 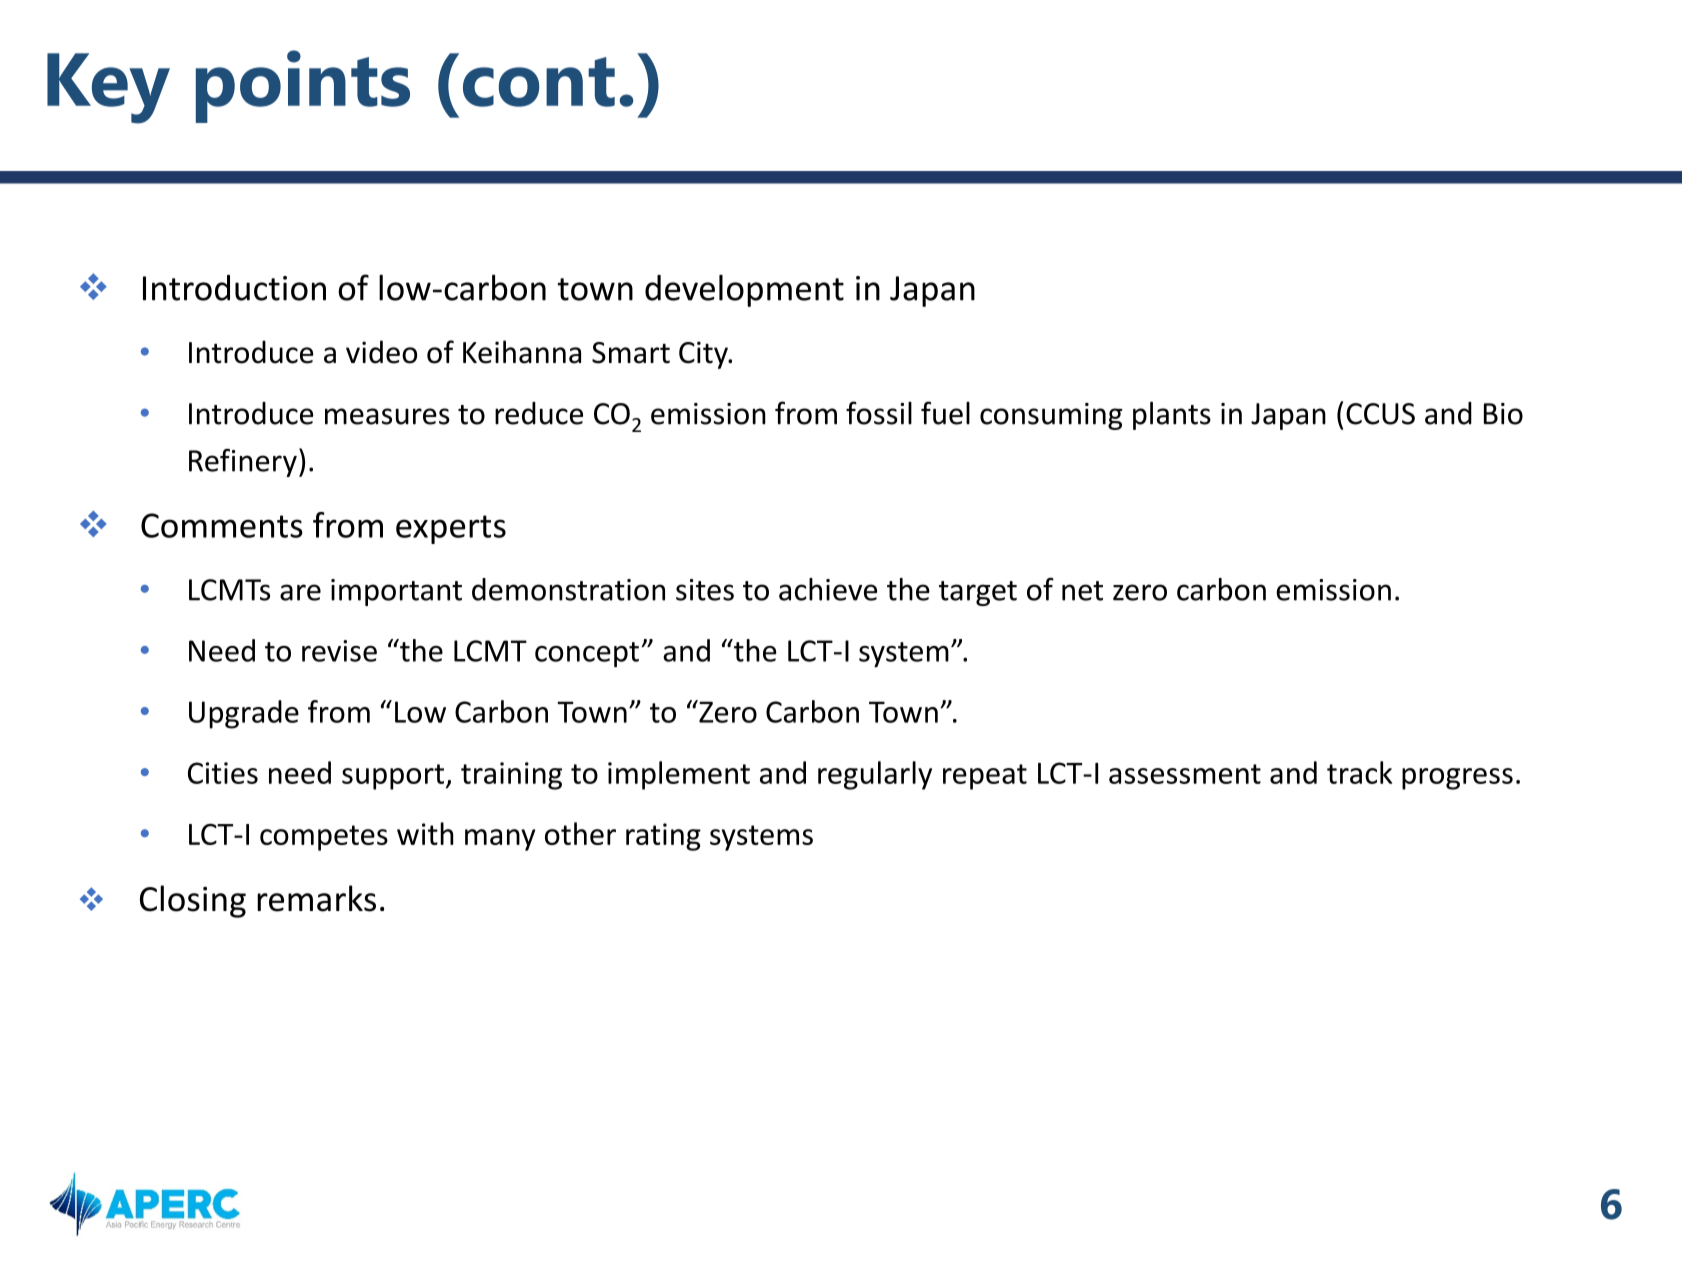 What do you see at coordinates (1503, 414) in the screenshot?
I see `Bio` at bounding box center [1503, 414].
